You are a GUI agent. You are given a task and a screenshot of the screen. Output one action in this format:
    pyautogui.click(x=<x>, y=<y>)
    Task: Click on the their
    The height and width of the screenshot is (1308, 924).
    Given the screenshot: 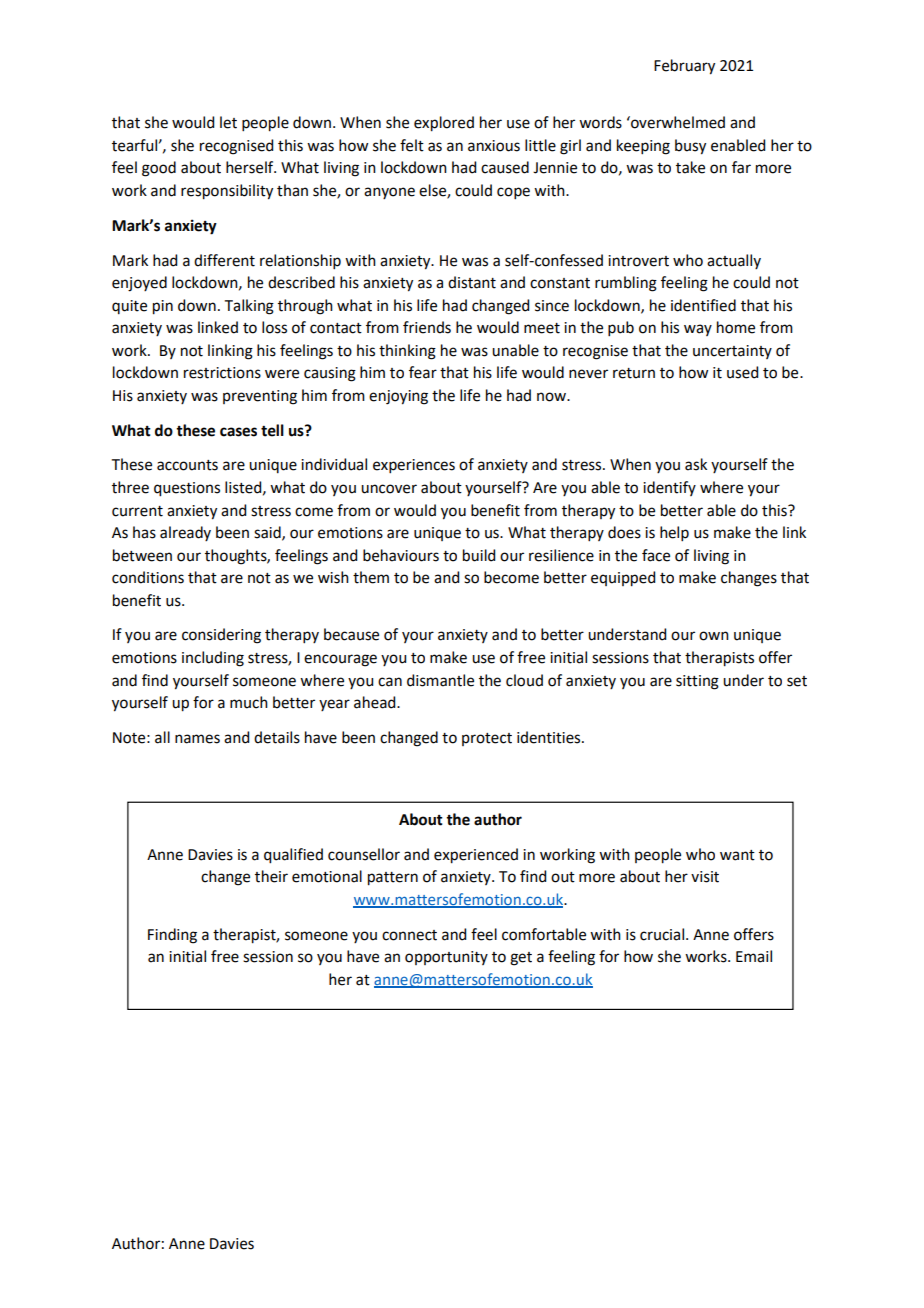 What is the action you would take?
    pyautogui.click(x=271, y=876)
